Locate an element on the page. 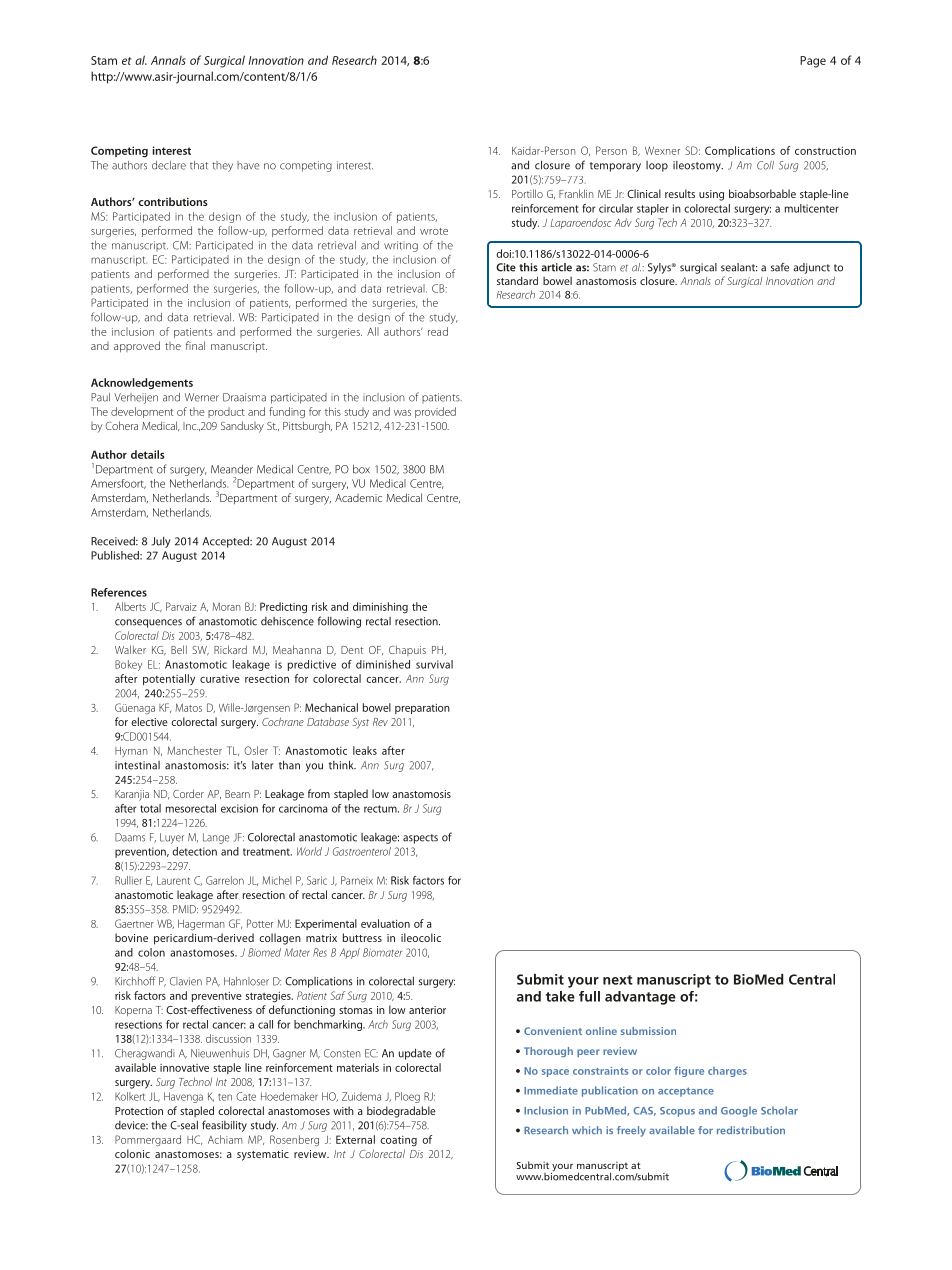 This image has height=1270, width=952. diminishing is located at coordinates (380, 608).
